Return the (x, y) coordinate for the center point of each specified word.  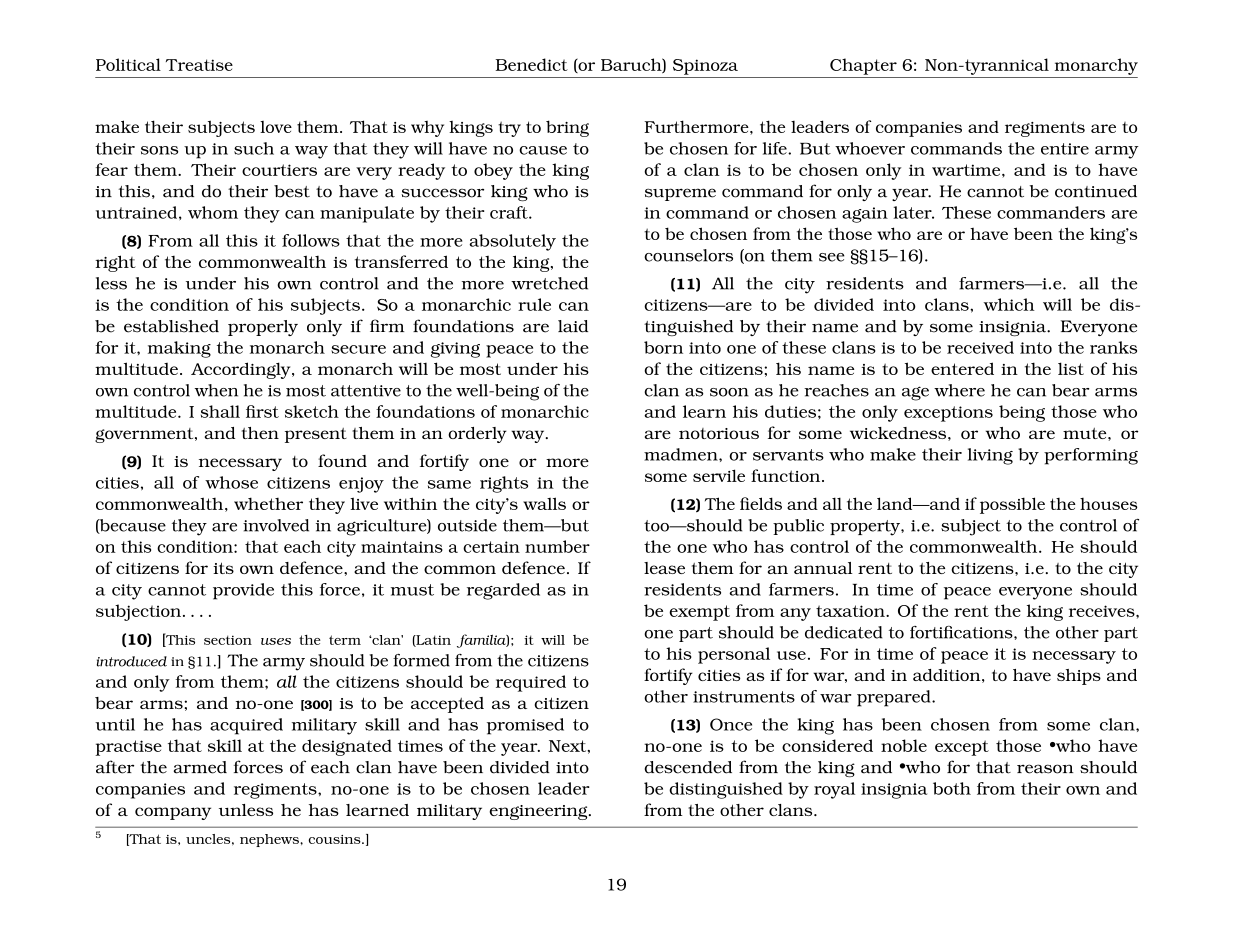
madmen (682, 454)
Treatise (199, 65)
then (260, 433)
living (990, 456)
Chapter (863, 66)
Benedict (531, 64)
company (173, 813)
